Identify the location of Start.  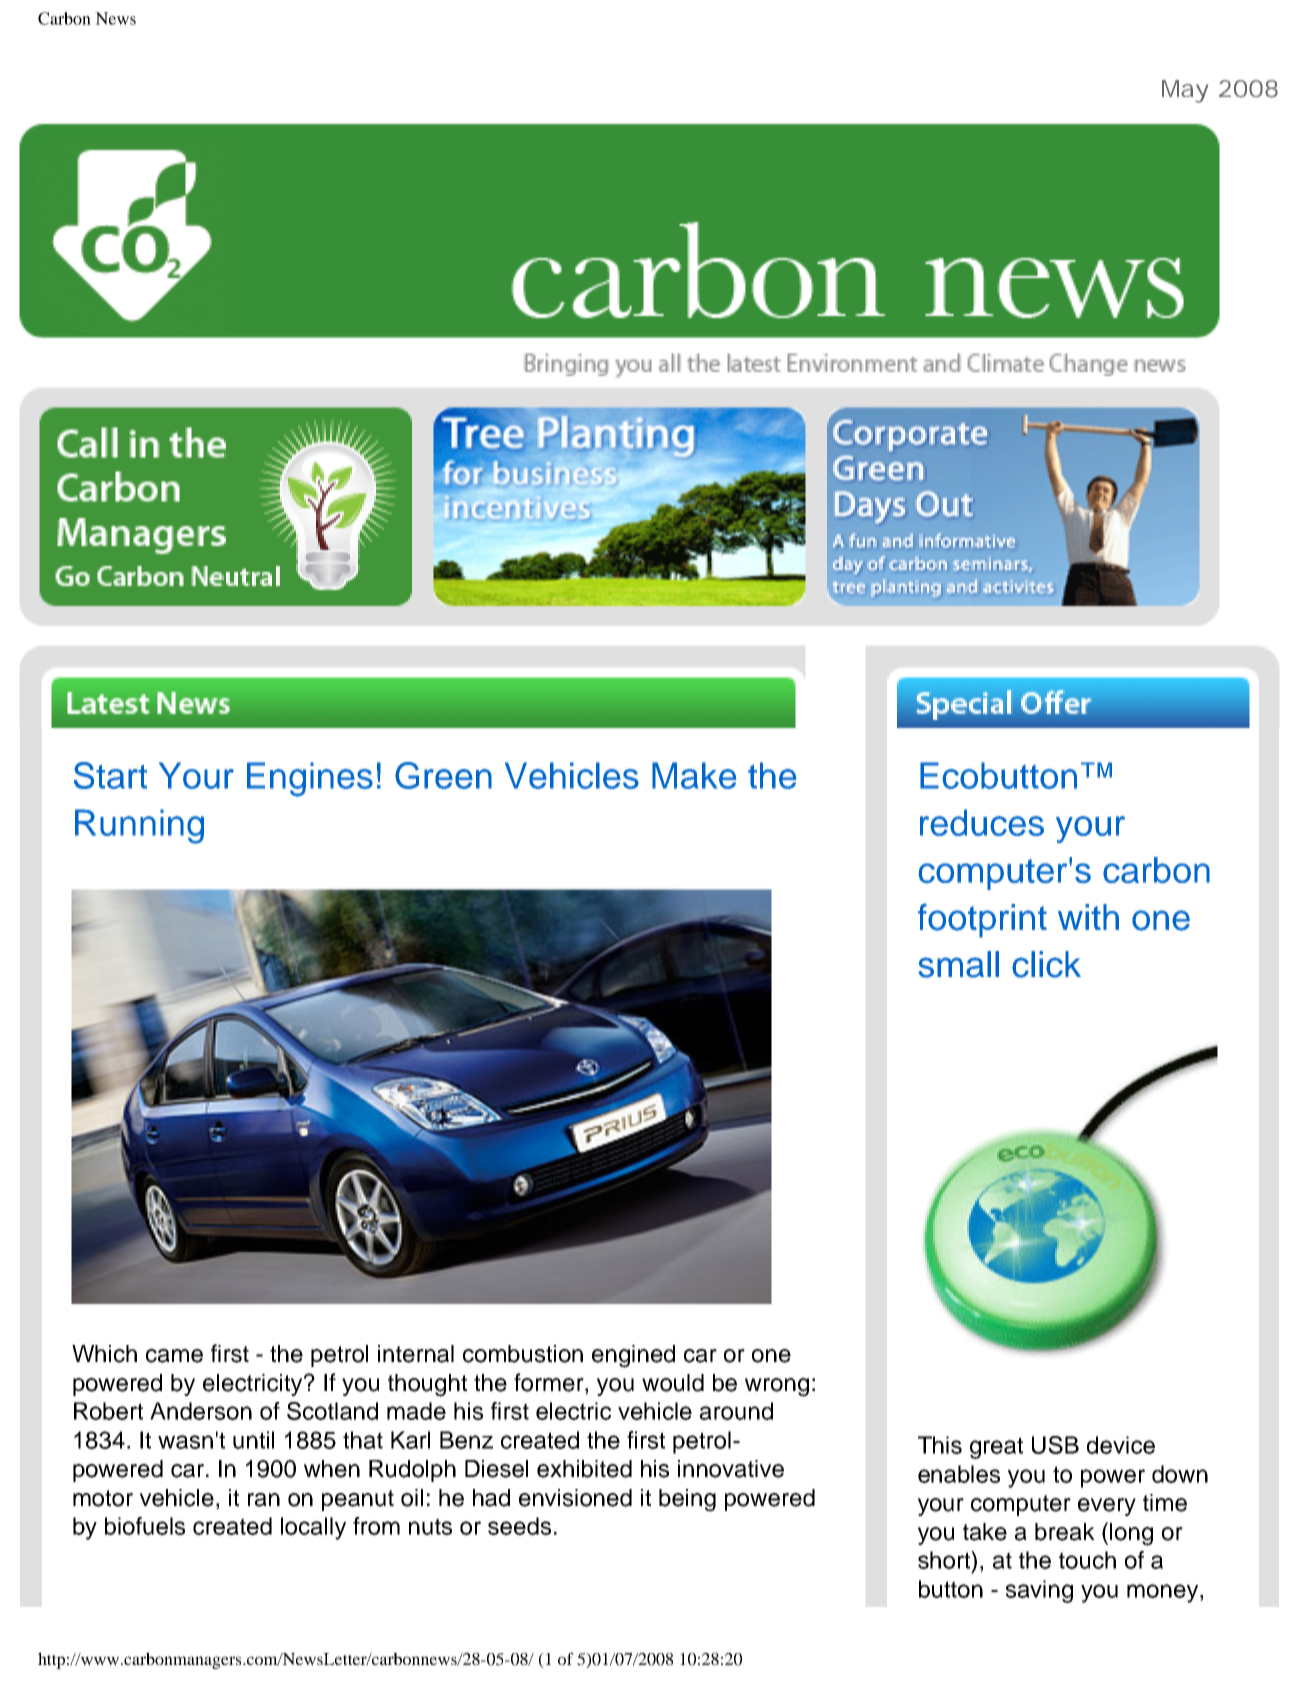
(110, 775).
